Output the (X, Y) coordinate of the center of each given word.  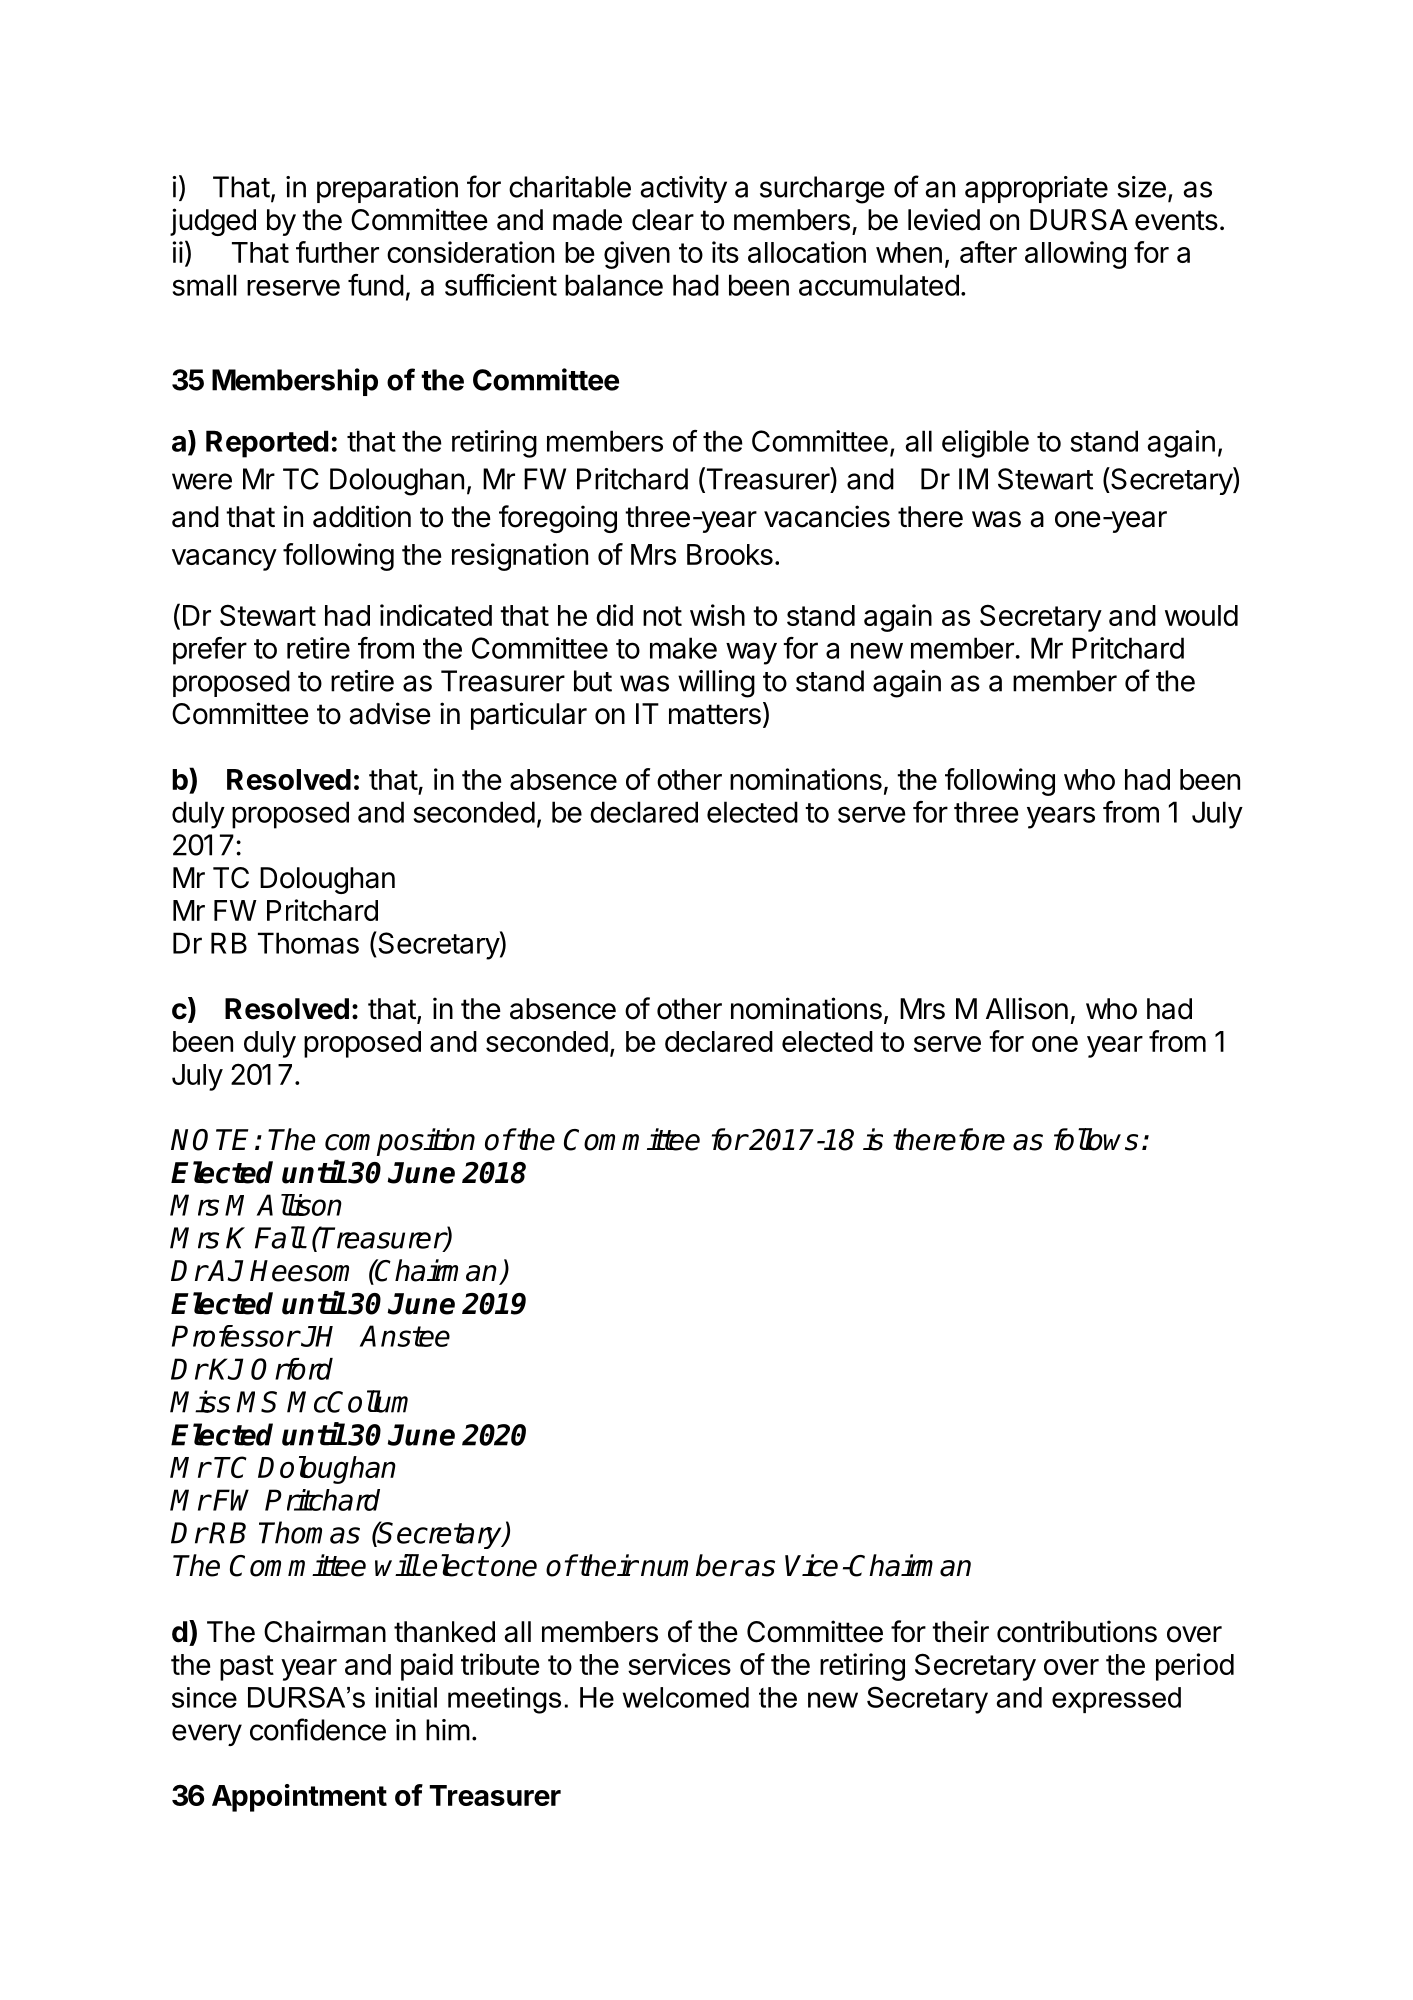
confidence (318, 1729)
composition (400, 1142)
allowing (1075, 255)
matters (715, 714)
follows (1096, 1139)
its (725, 252)
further (337, 252)
